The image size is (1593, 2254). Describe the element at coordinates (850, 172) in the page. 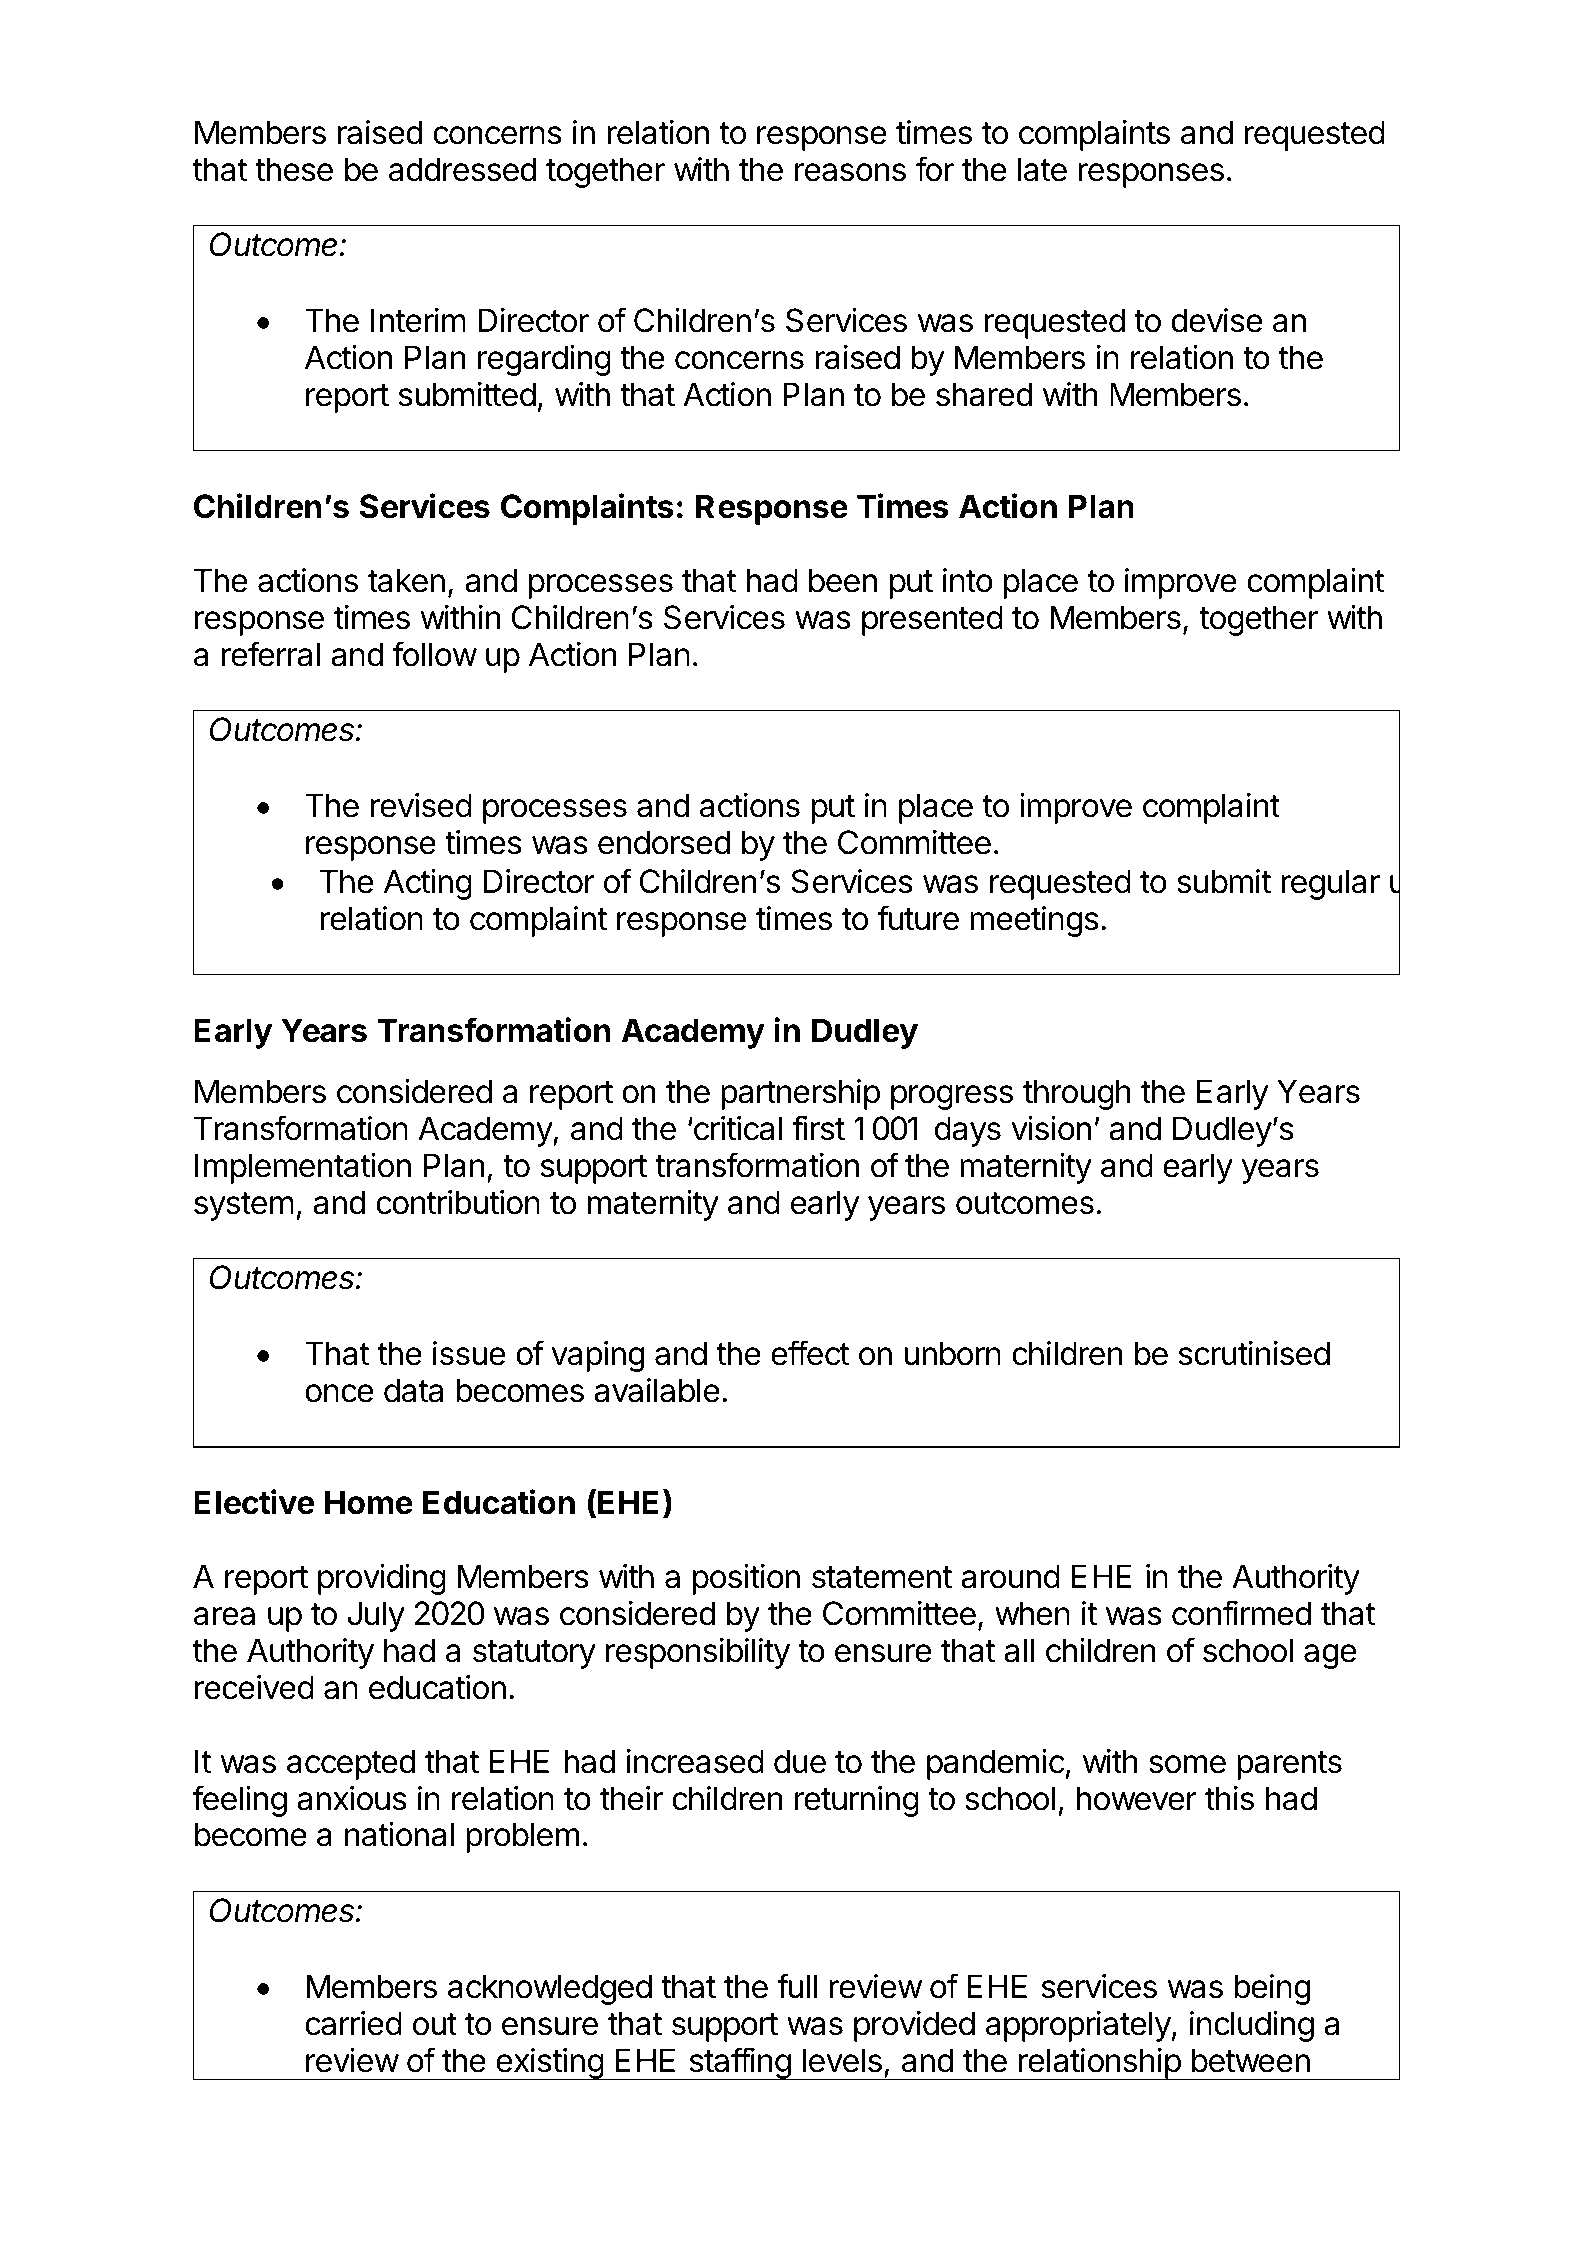

I see `reasons` at that location.
